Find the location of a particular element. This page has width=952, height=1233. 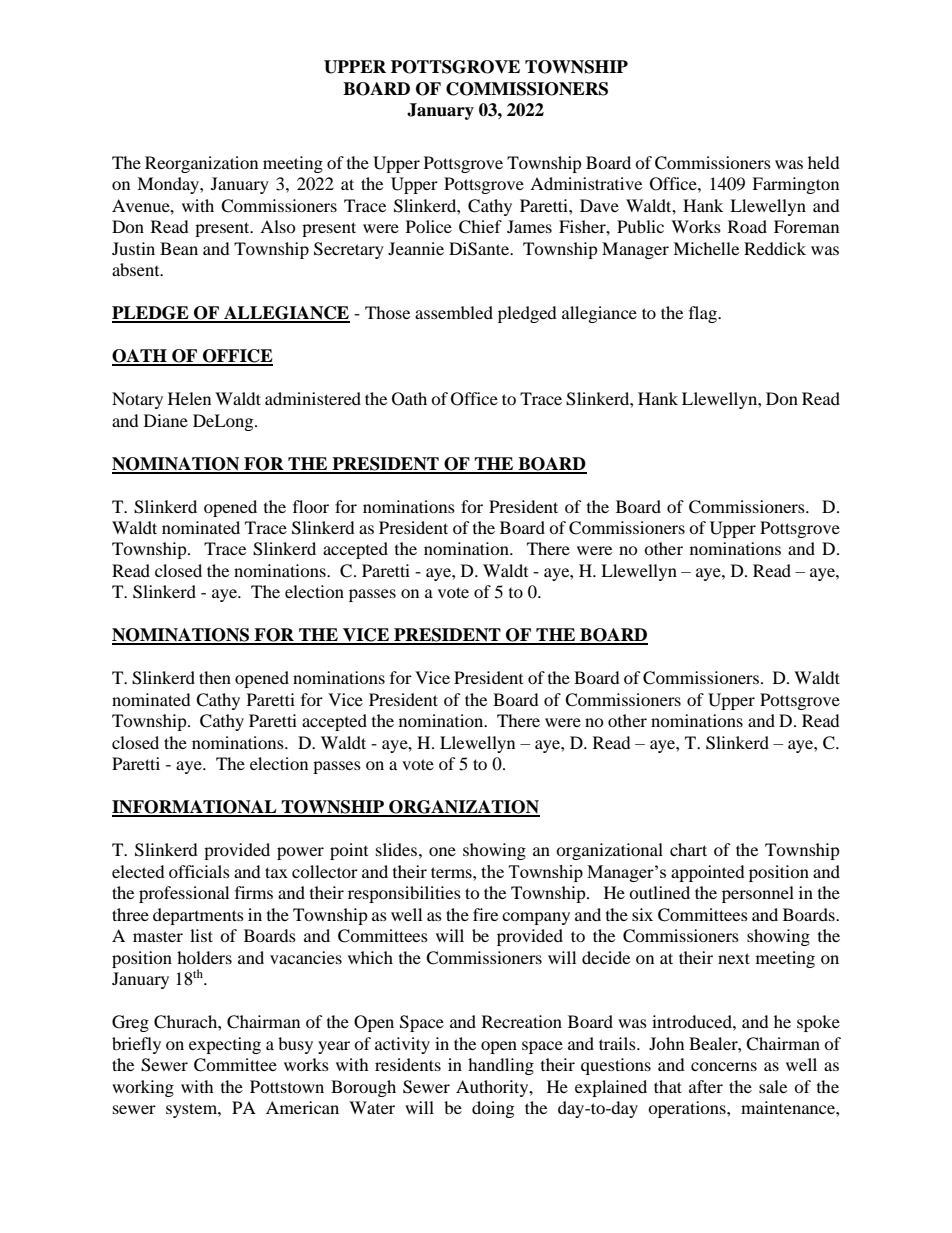

Helen is located at coordinates (189, 398).
